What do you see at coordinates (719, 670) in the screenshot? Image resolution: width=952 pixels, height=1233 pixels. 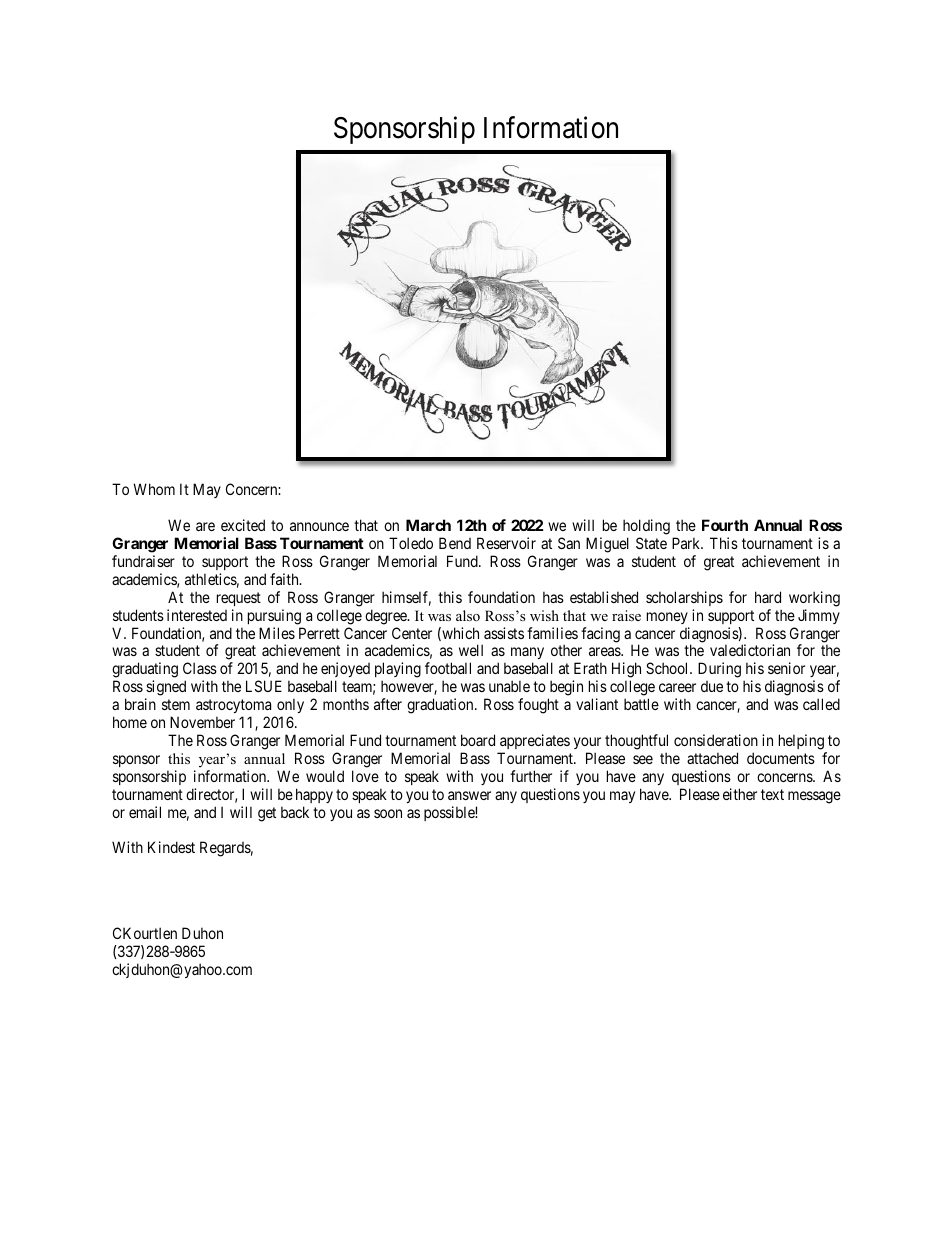 I see `During` at bounding box center [719, 670].
